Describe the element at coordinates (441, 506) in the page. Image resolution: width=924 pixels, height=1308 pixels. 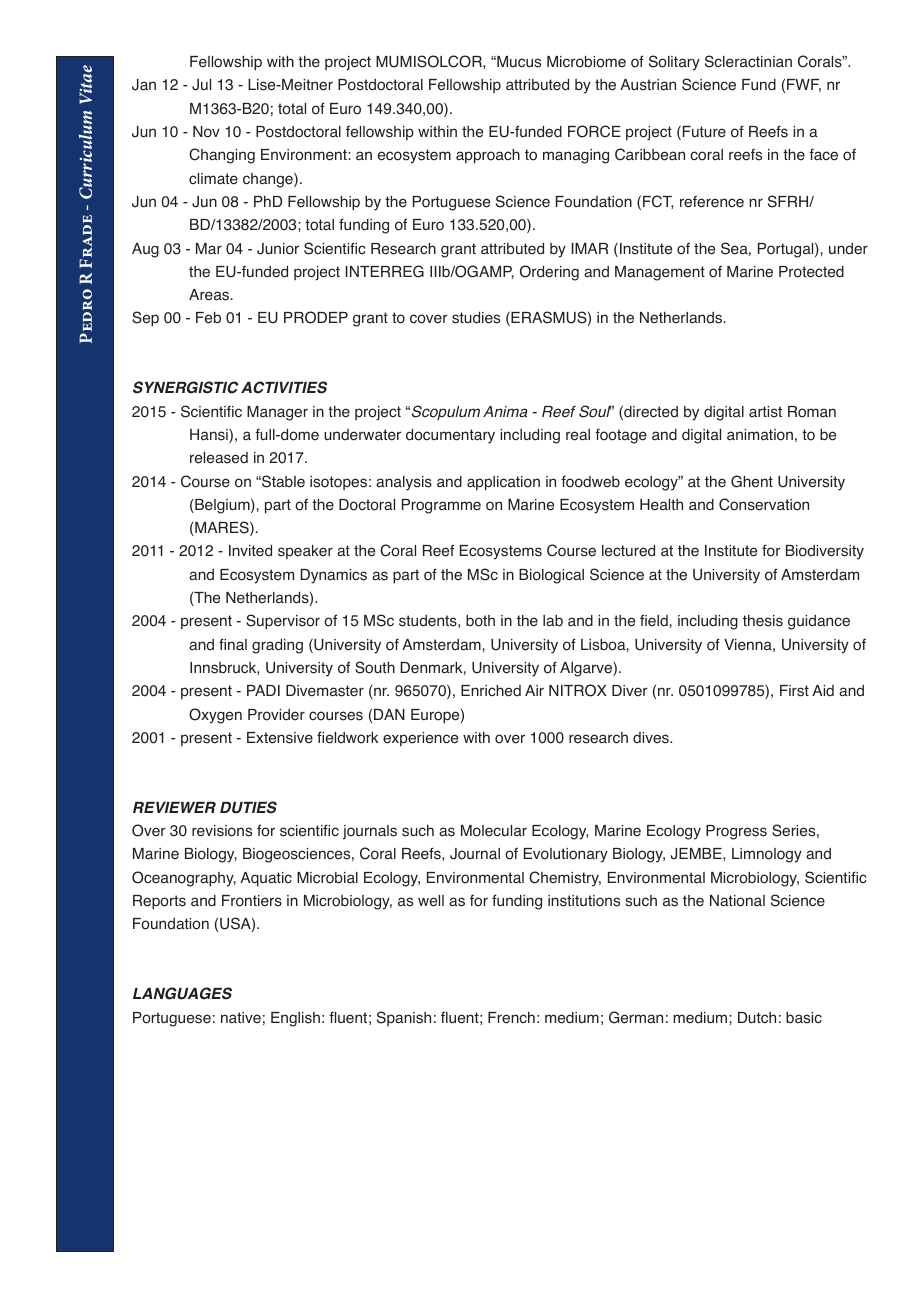
I see `Programme` at that location.
